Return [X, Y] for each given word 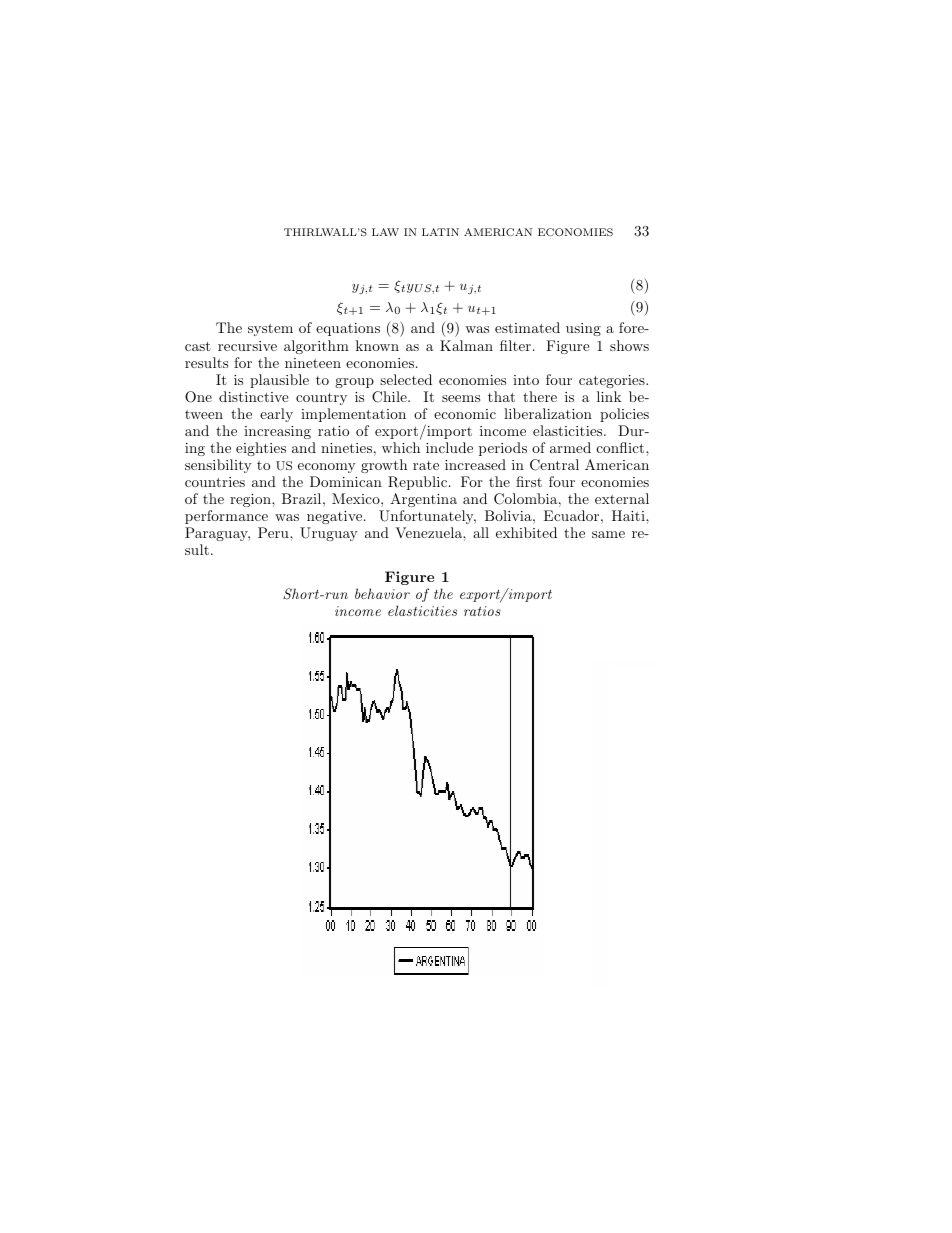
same [608, 534]
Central [554, 465]
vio [392, 594]
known [377, 345]
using [583, 329]
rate [426, 465]
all [481, 532]
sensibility [218, 466]
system [270, 330]
